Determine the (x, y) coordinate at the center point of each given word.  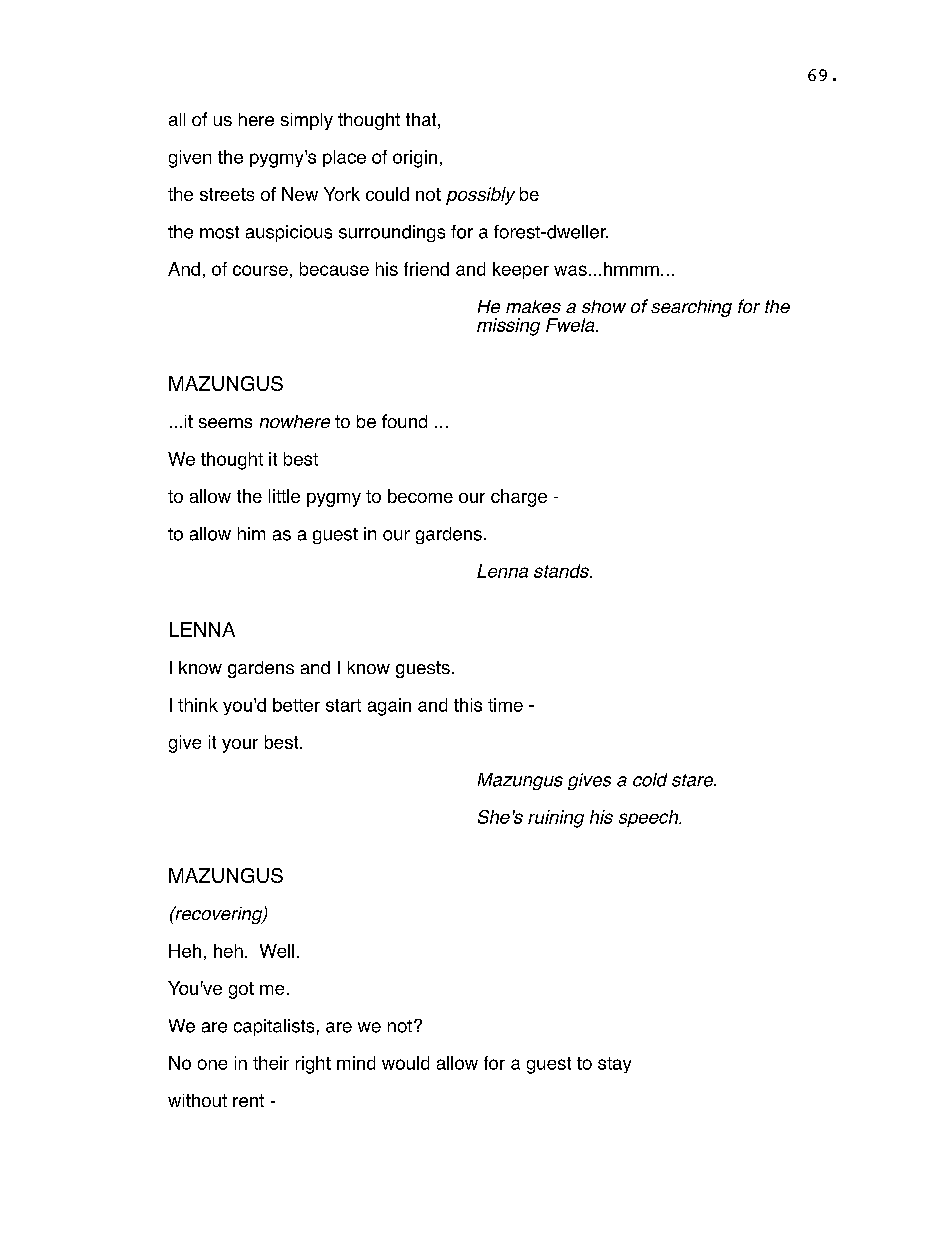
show (604, 306)
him (251, 533)
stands (562, 571)
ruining (556, 819)
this (468, 705)
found (404, 421)
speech (650, 818)
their (271, 1063)
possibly (480, 196)
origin (415, 159)
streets (227, 194)
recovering (219, 915)
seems (225, 423)
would (405, 1063)
